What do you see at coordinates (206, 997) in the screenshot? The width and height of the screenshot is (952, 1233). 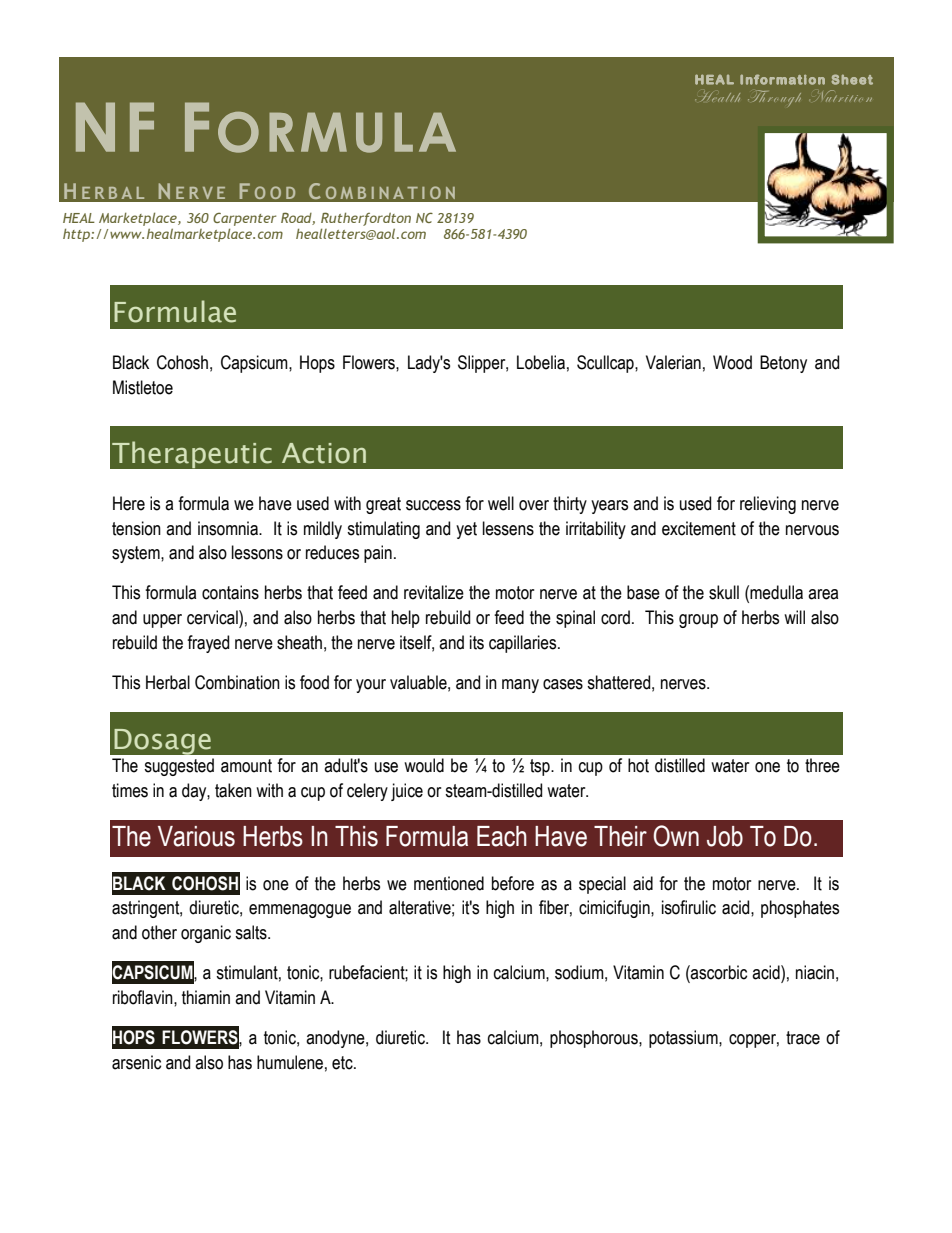 I see `thiamin` at bounding box center [206, 997].
